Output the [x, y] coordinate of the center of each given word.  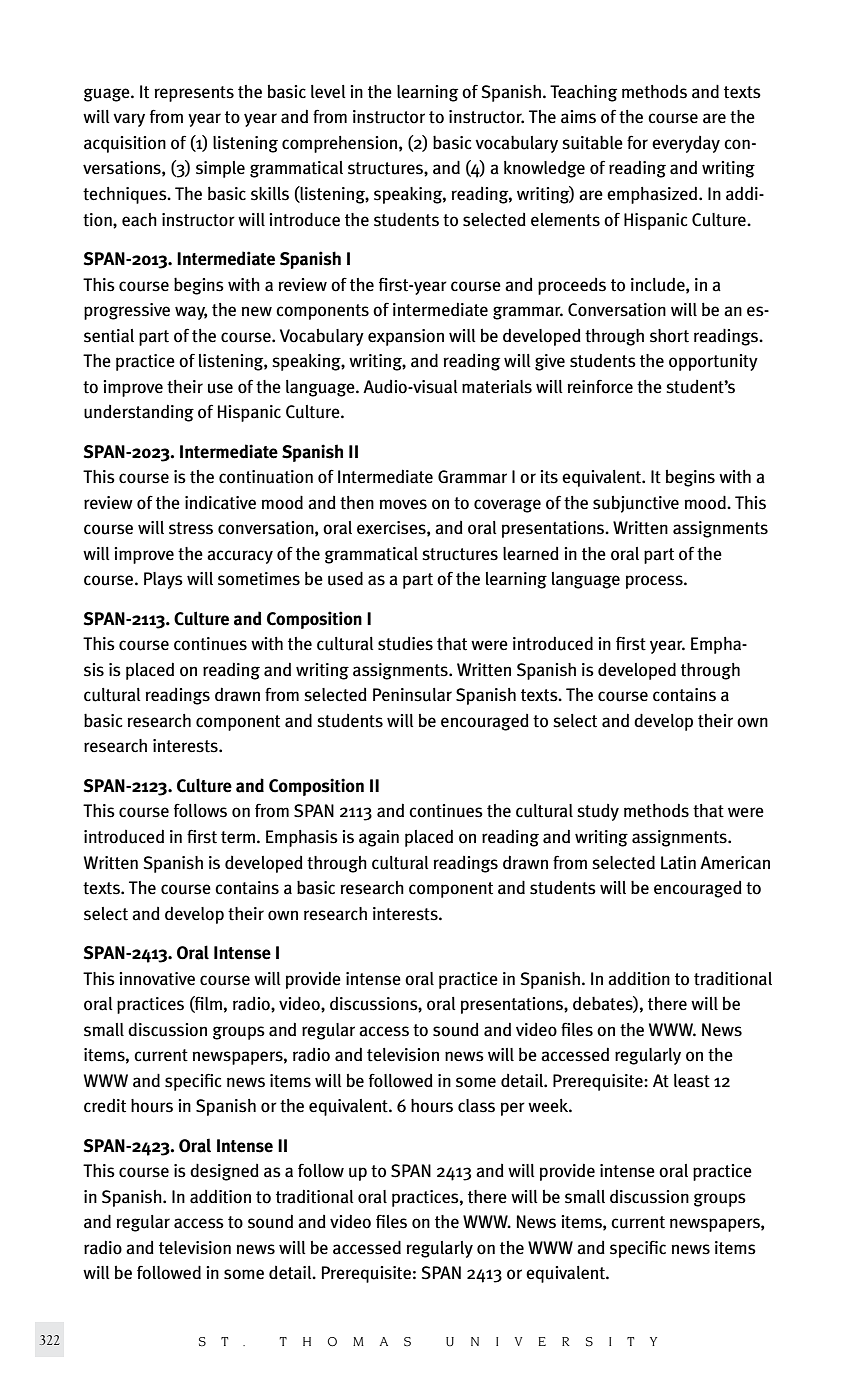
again [379, 838]
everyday [686, 144]
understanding [139, 413]
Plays [163, 580]
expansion [406, 337]
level [328, 91]
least [692, 1081]
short [669, 336]
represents [194, 94]
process [655, 582]
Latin [678, 863]
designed [224, 1172]
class [476, 1106]
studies [405, 644]
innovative [157, 979]
